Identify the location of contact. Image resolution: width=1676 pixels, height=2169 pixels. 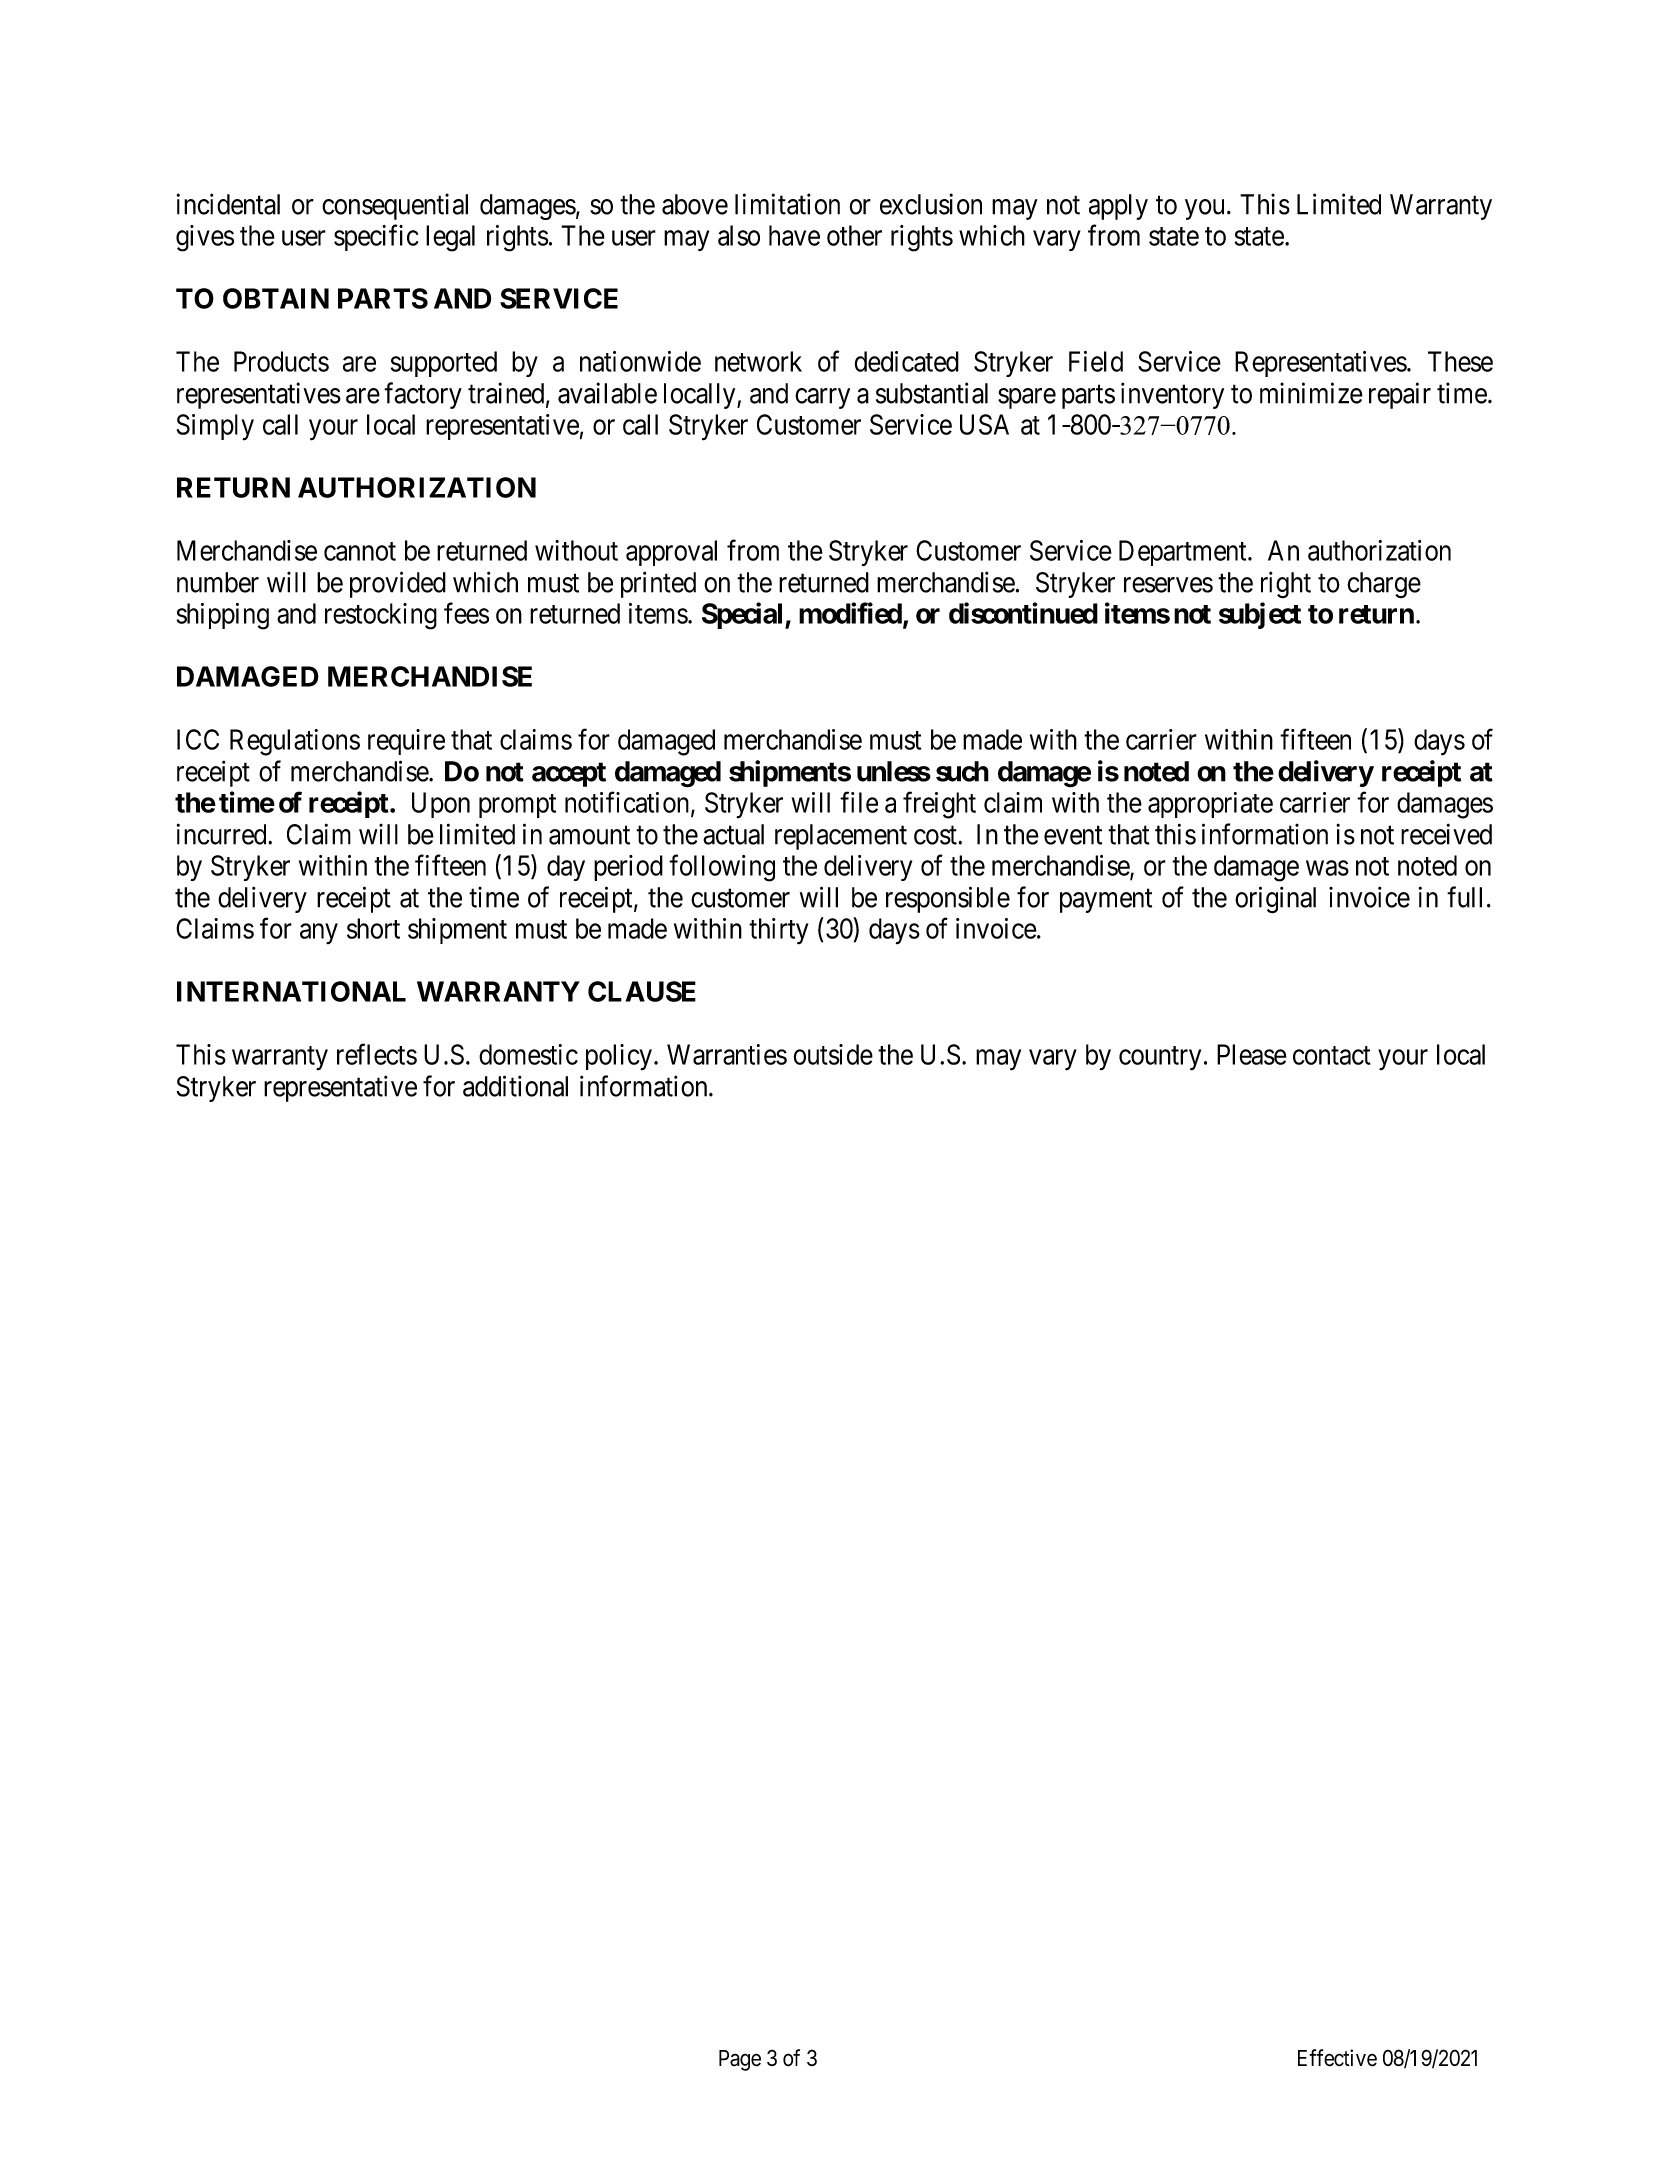
(1332, 1055).
